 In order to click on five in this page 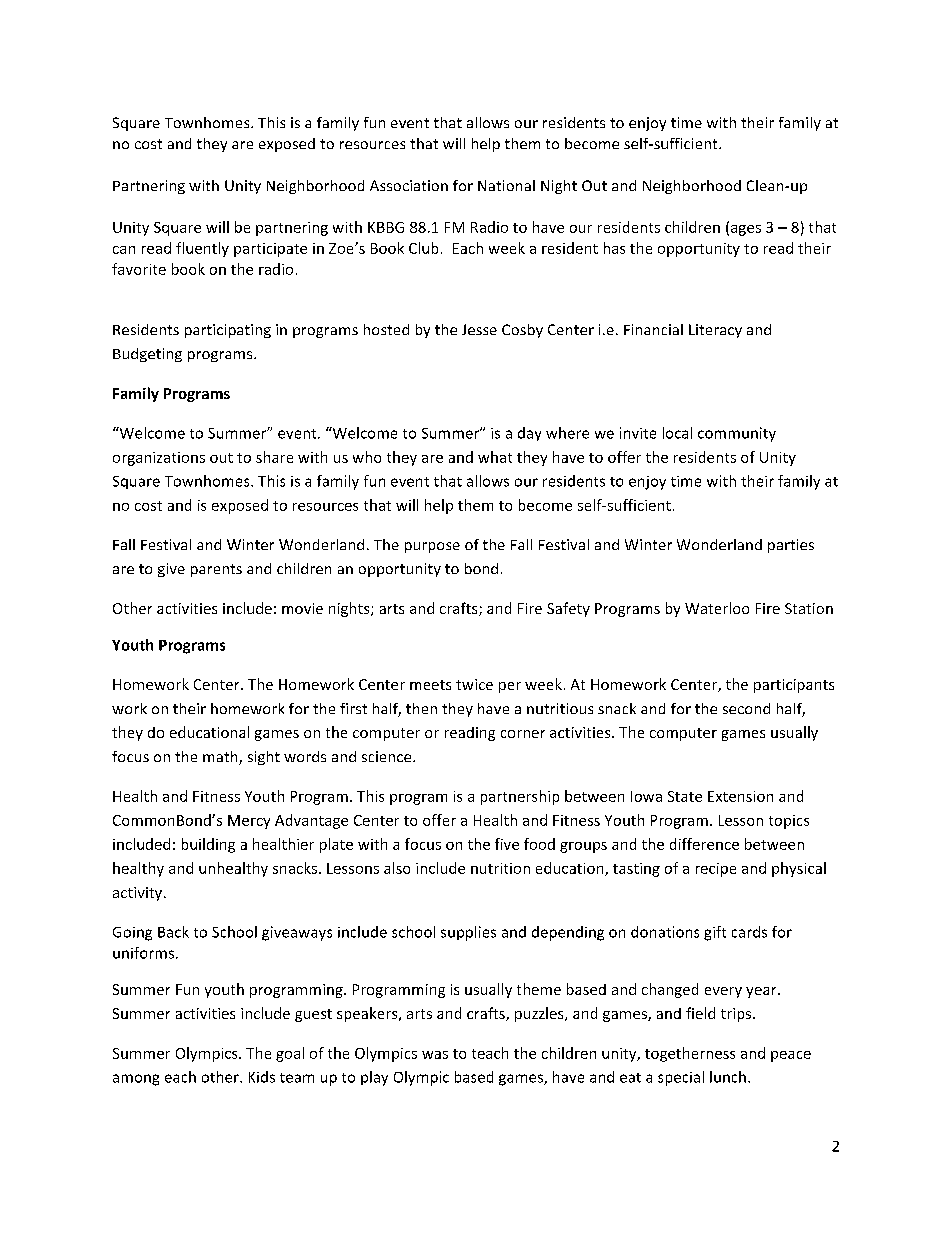, I will do `click(507, 844)`.
